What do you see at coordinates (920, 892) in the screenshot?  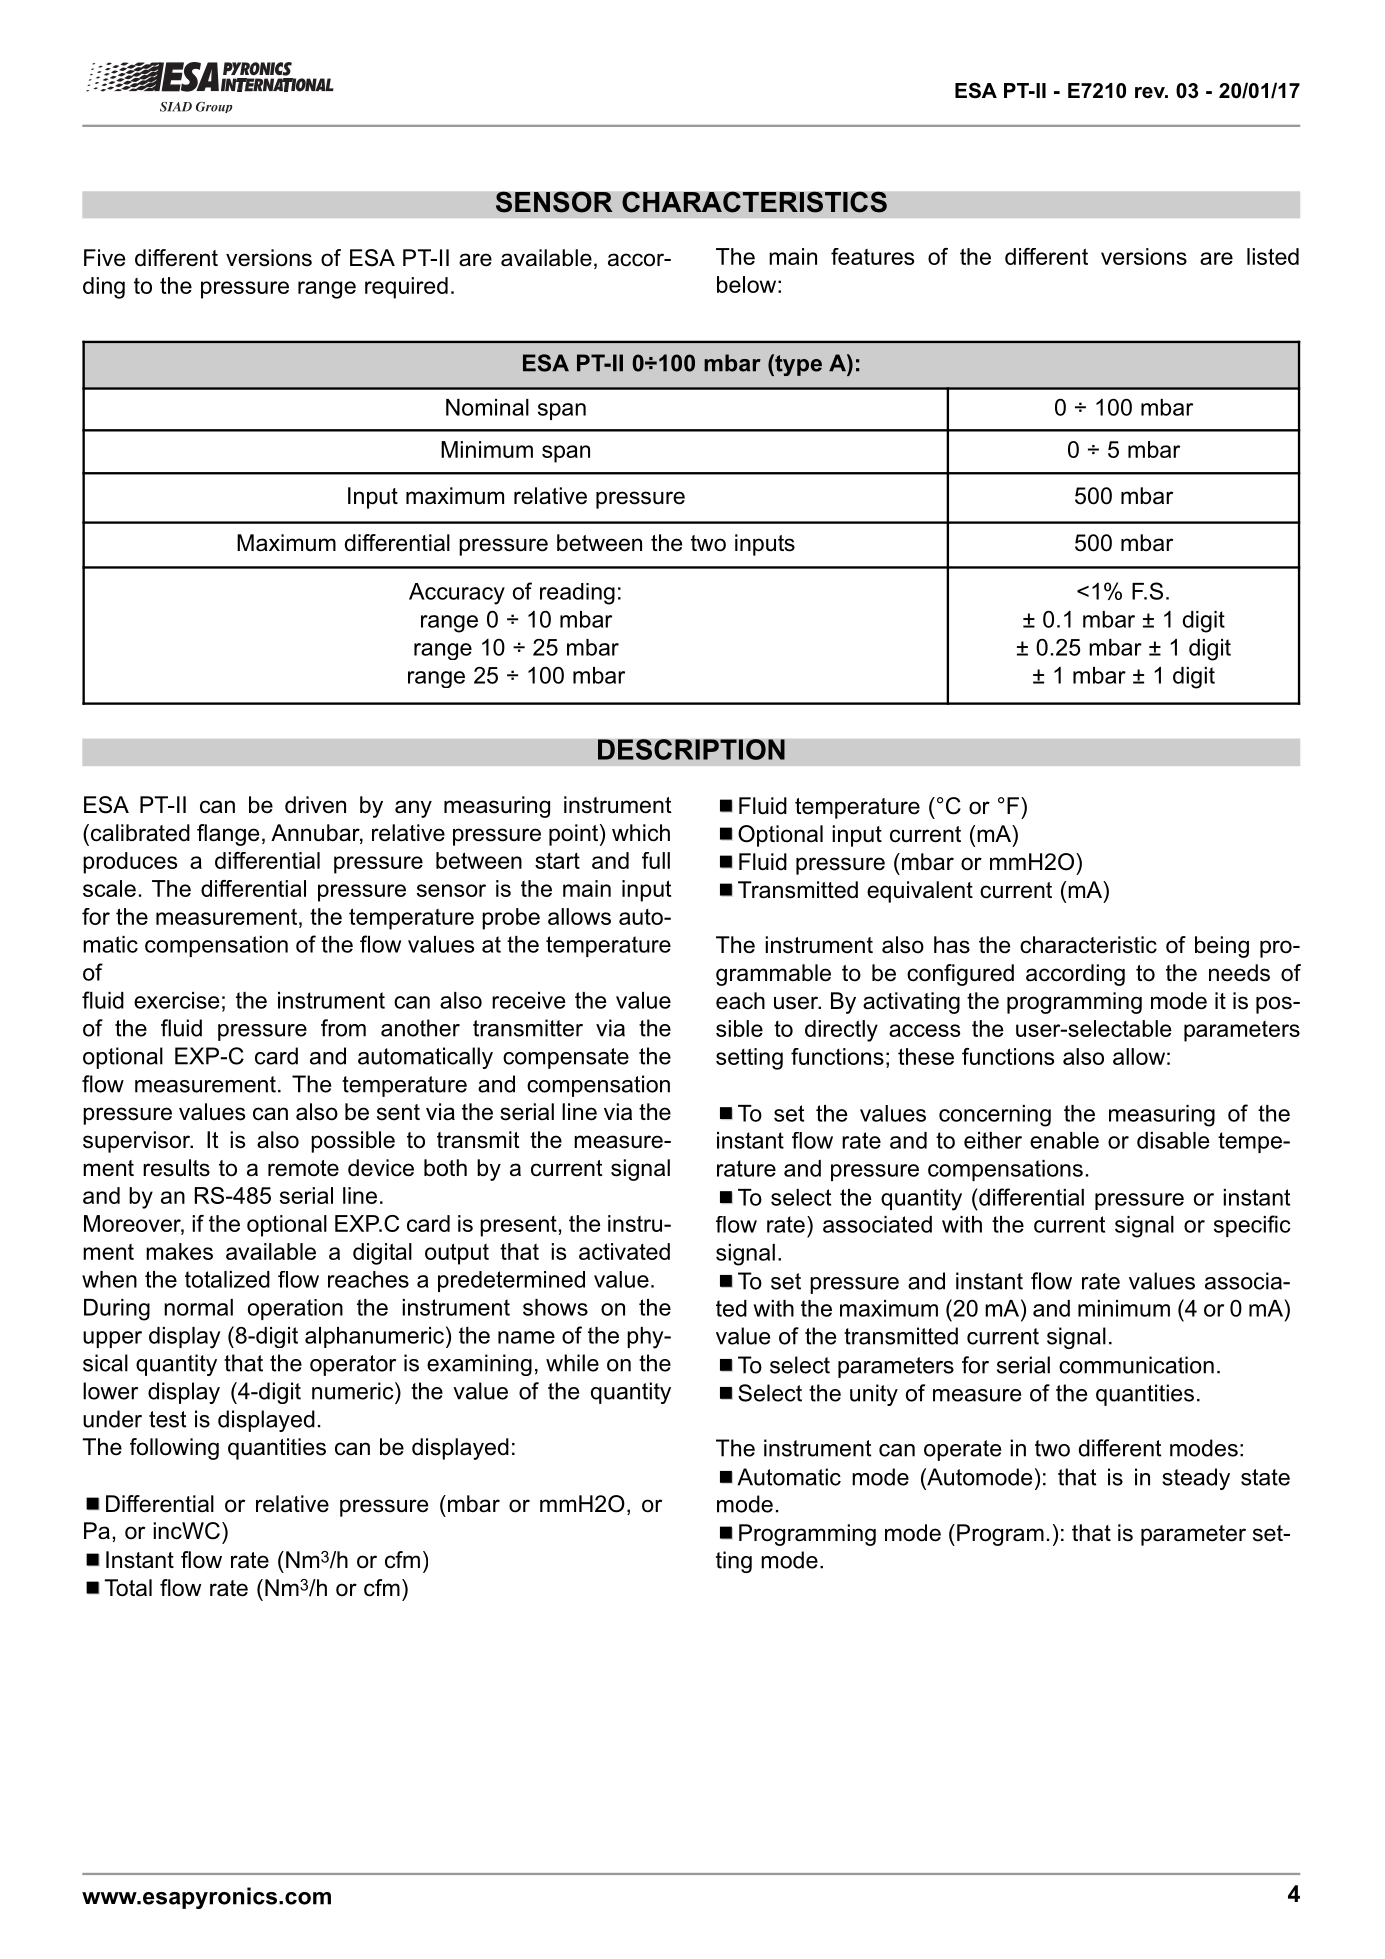 I see `equivalent` at bounding box center [920, 892].
